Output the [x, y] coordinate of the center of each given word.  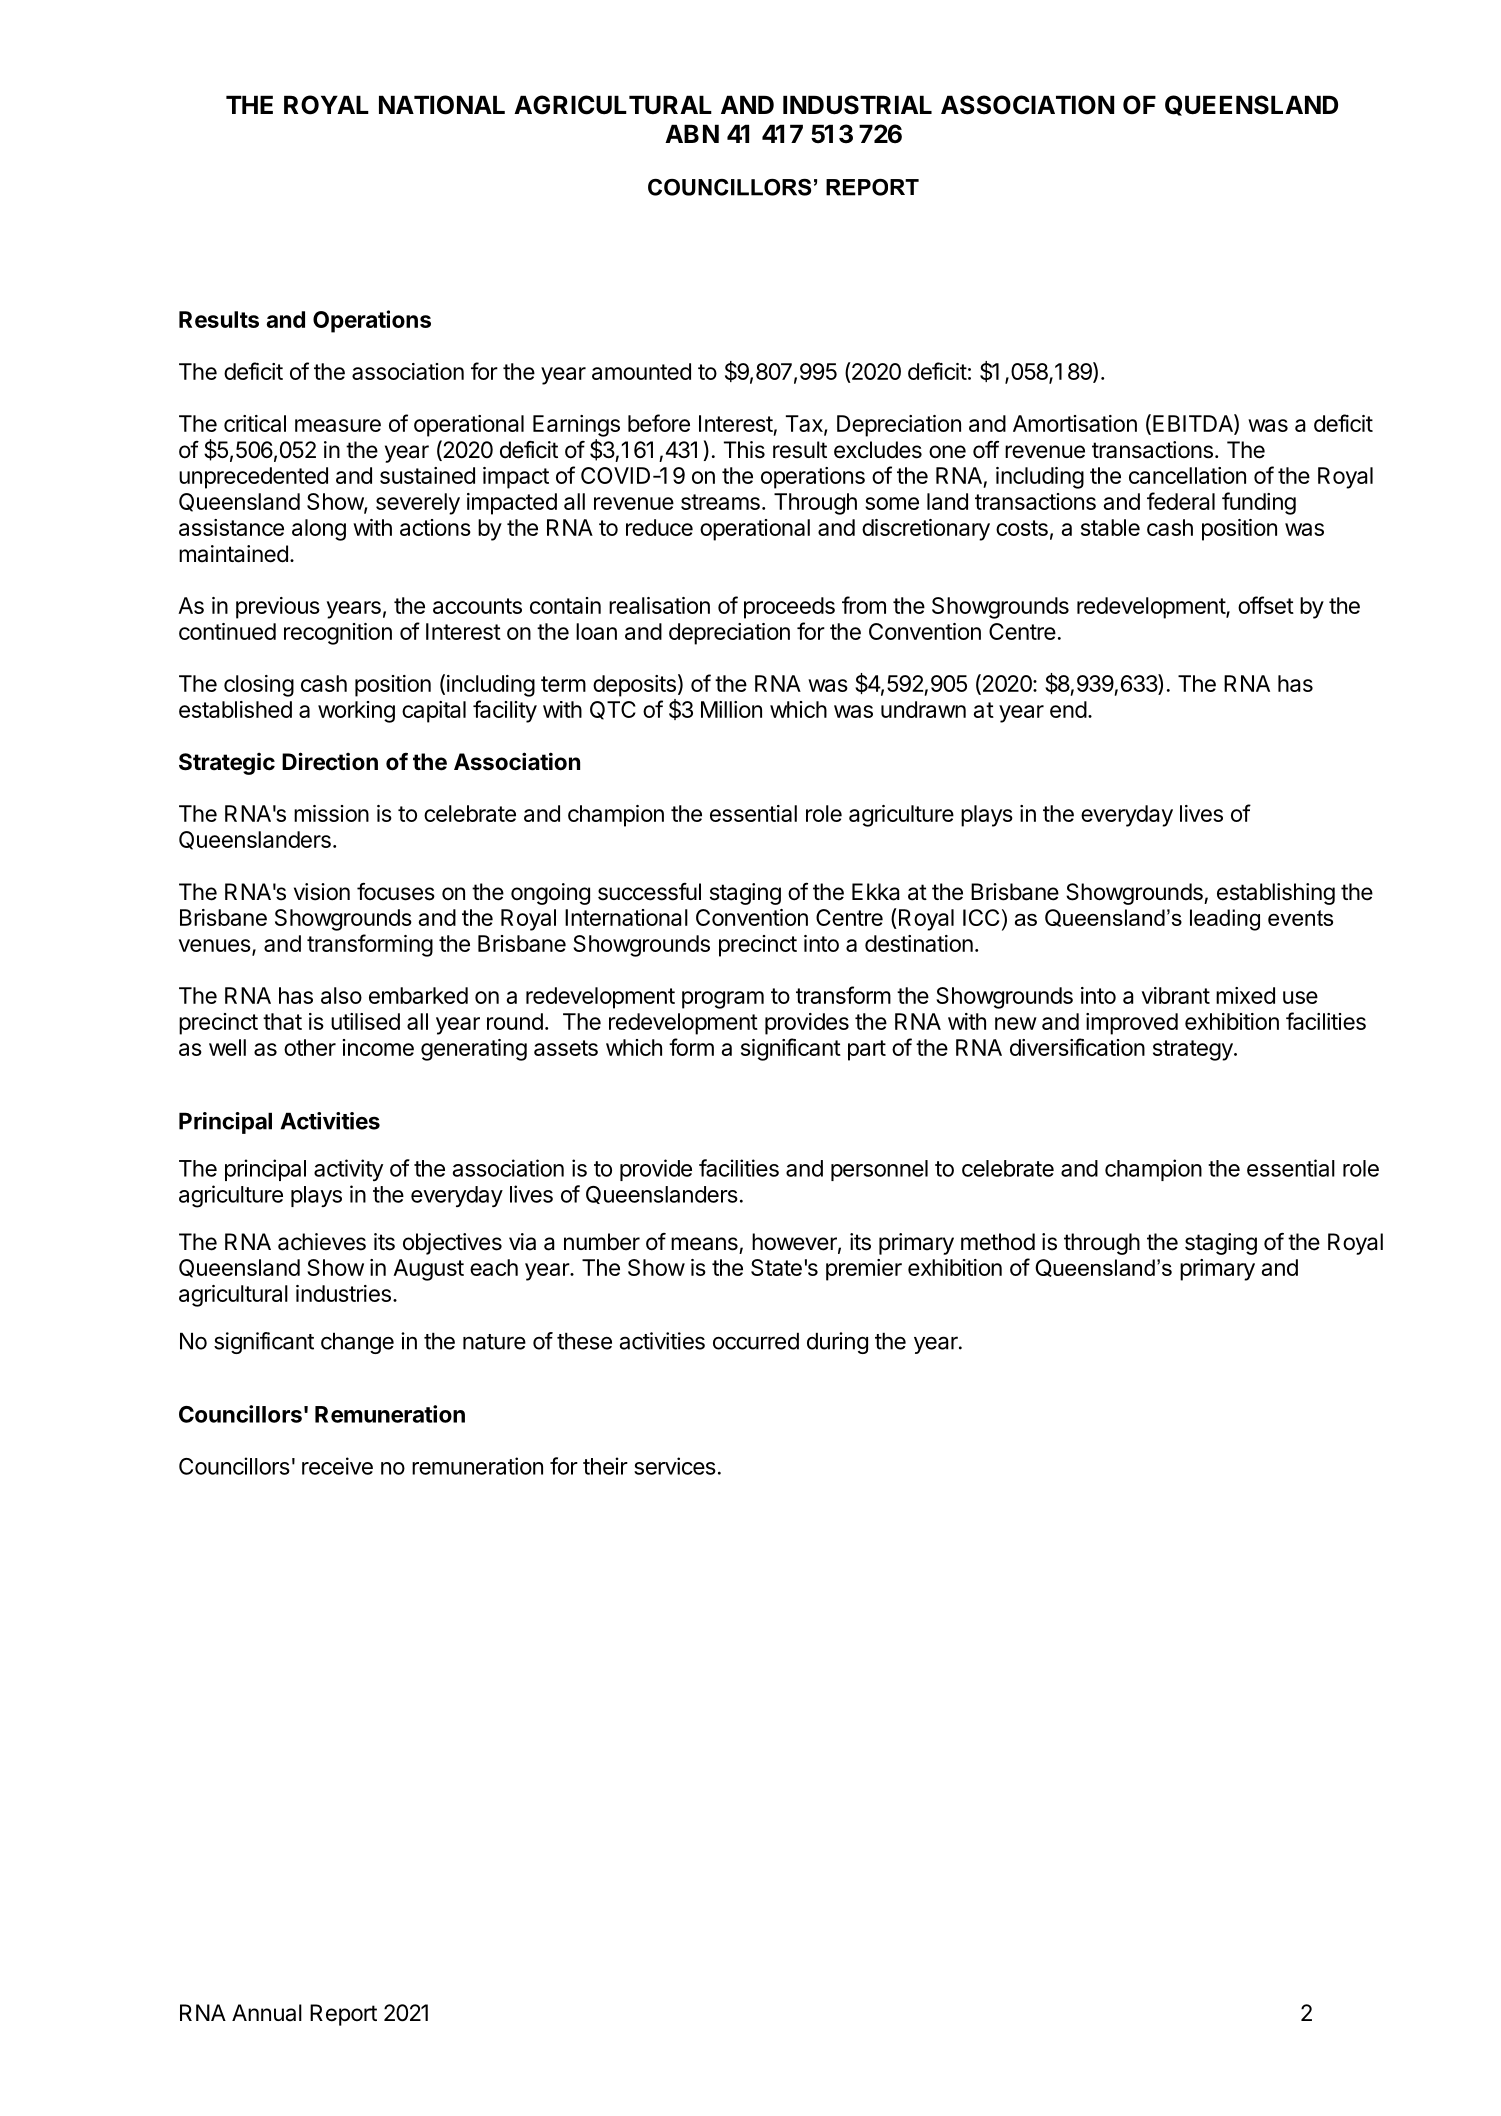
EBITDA [1194, 424]
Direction [330, 761]
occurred [756, 1341]
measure [338, 425]
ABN [692, 133]
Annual [267, 2013]
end [1068, 709]
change [357, 1343]
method [998, 1242]
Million [731, 709]
